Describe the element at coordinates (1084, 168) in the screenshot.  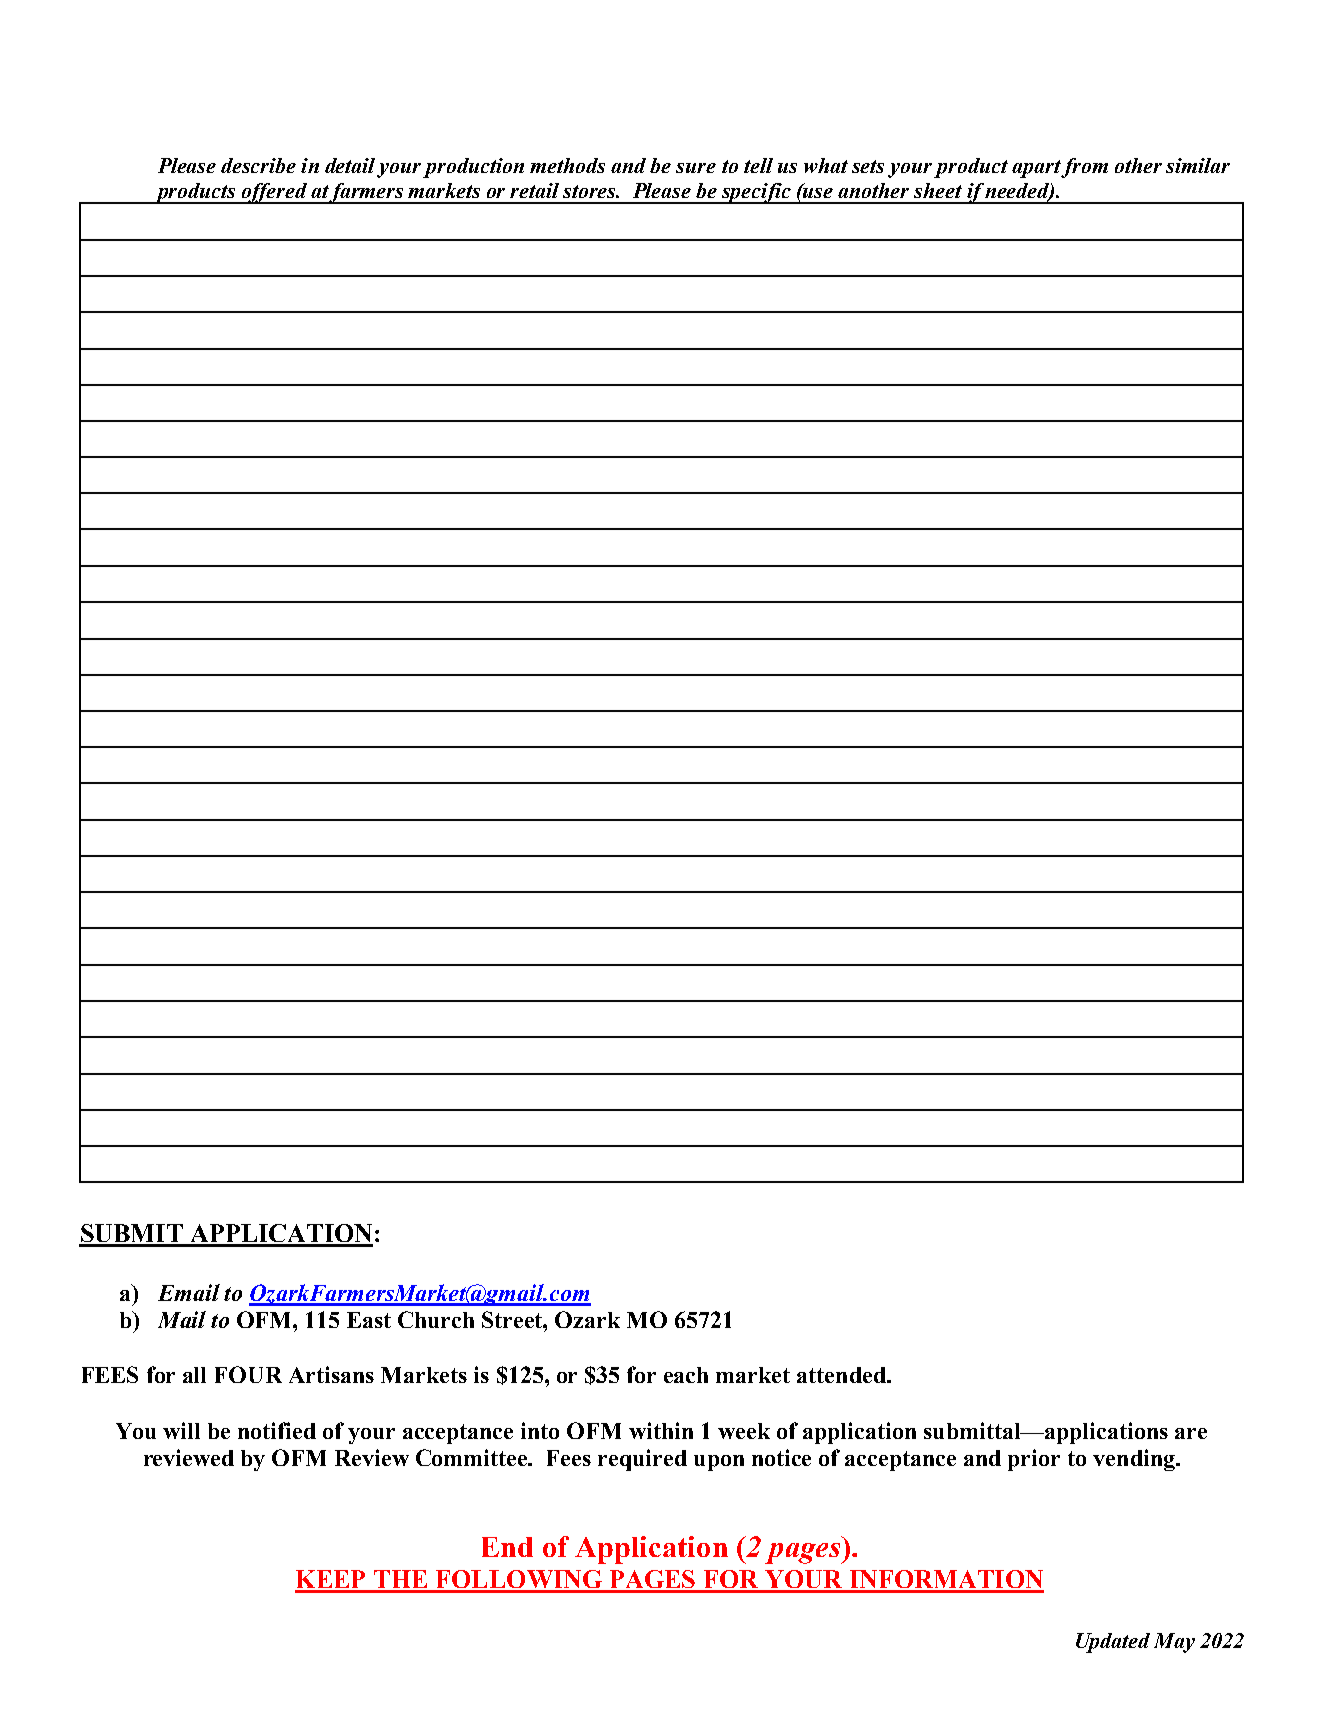
I see `from` at that location.
